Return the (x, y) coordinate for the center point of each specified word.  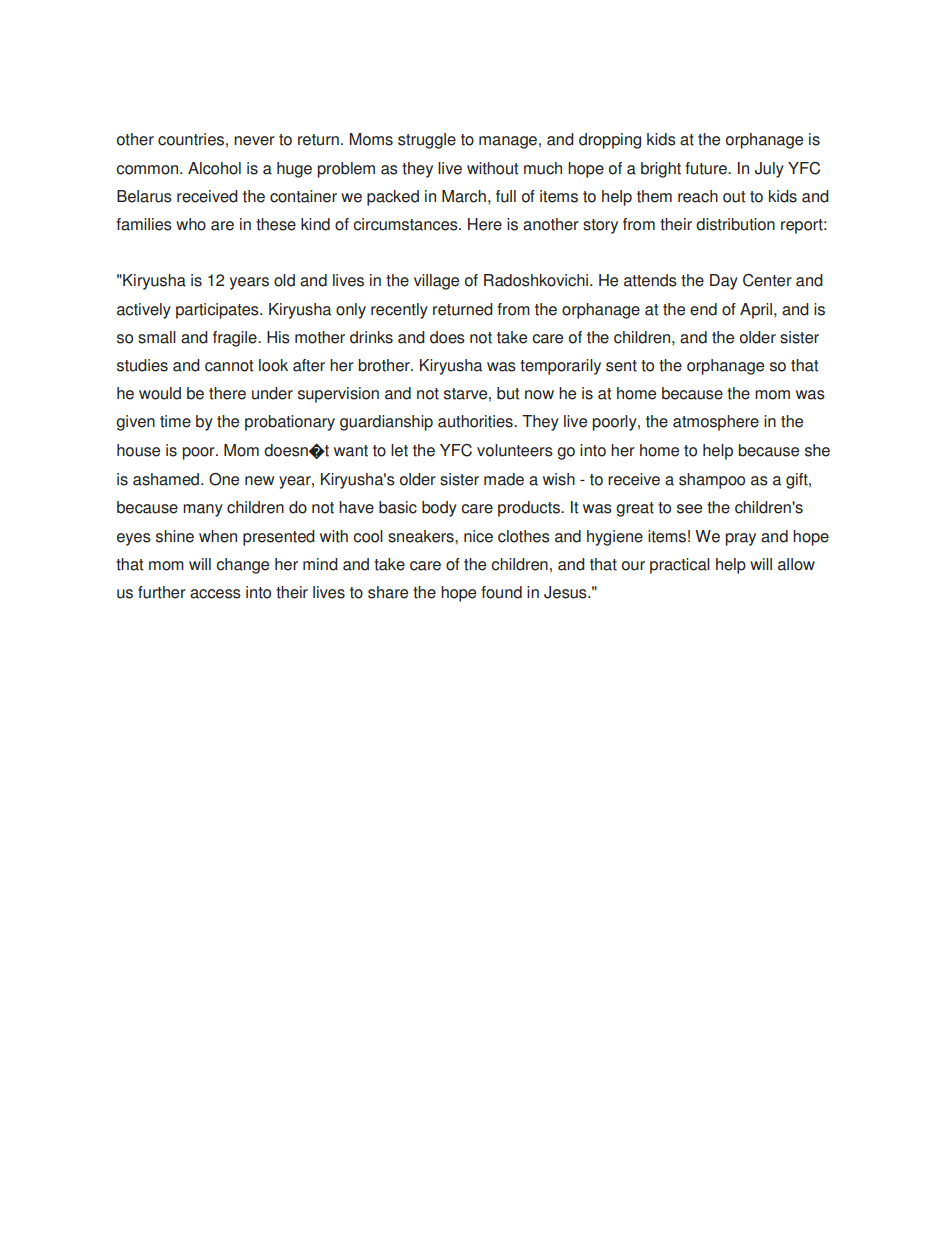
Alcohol (214, 168)
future (707, 168)
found (501, 592)
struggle (427, 141)
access (215, 594)
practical (680, 566)
